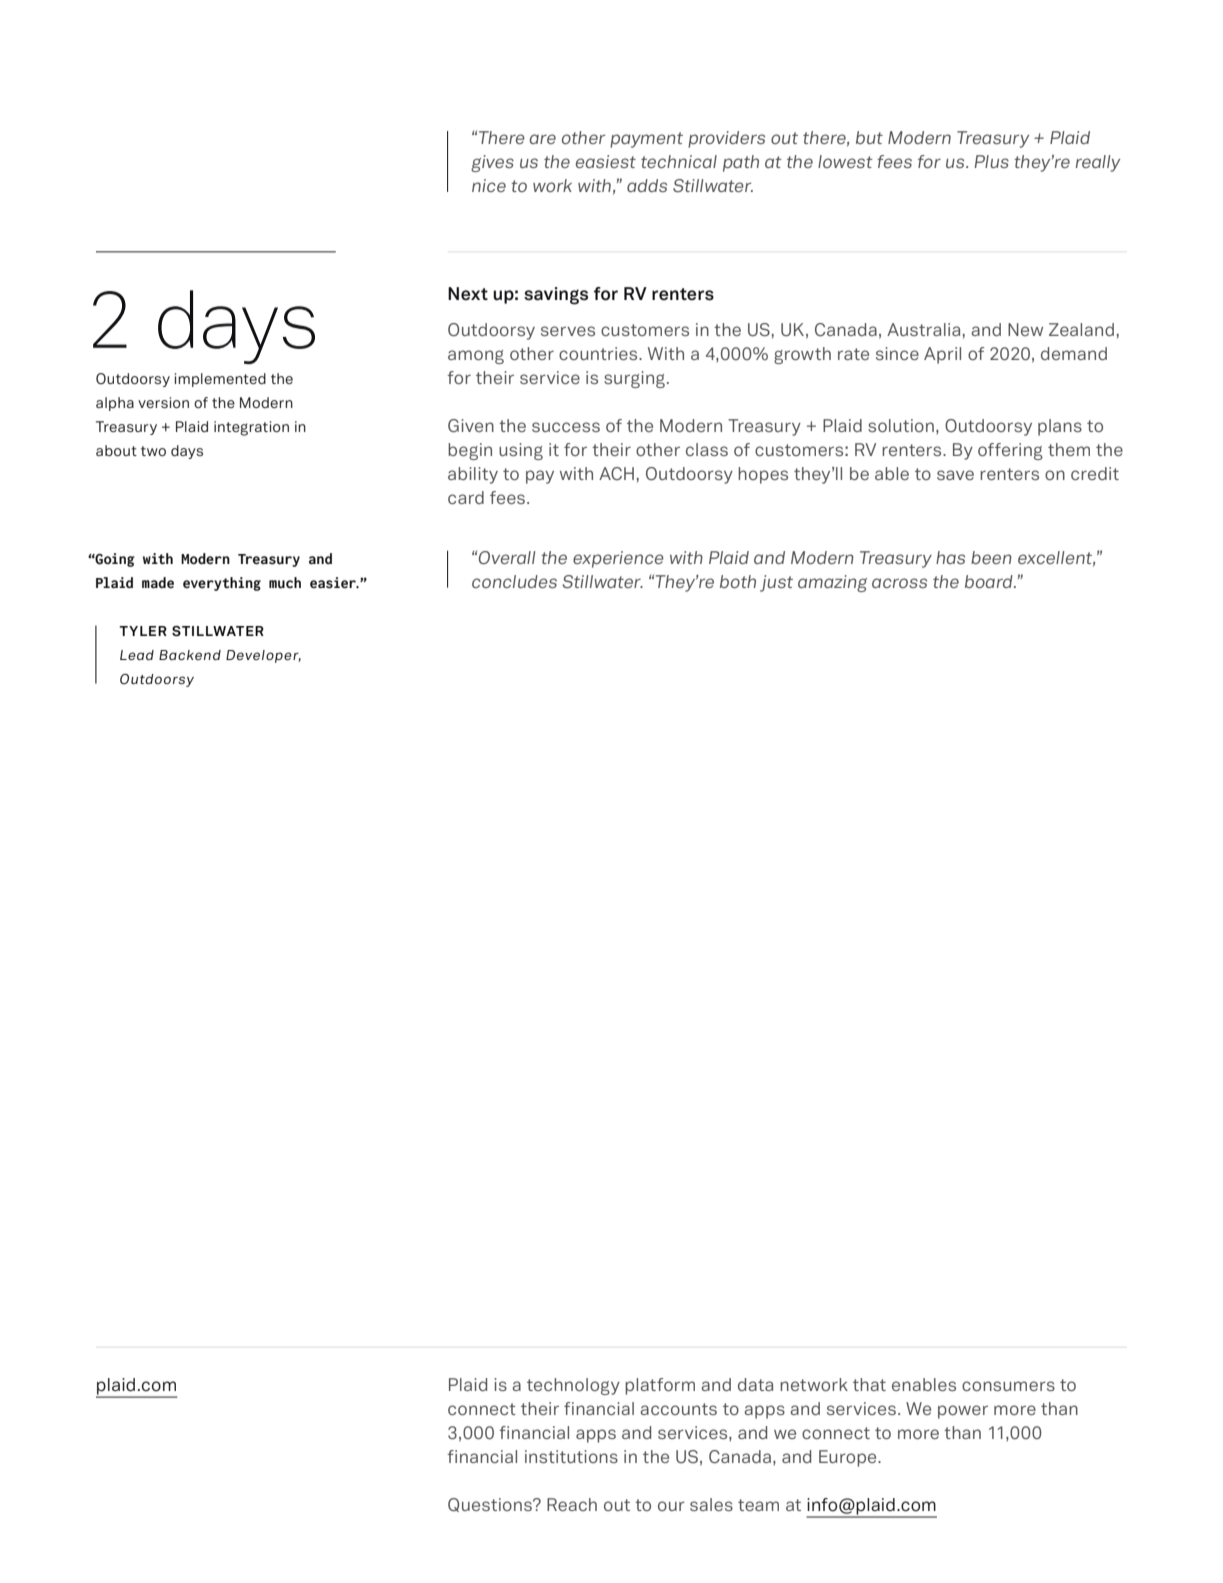  Describe the element at coordinates (990, 581) in the image. I see `board` at that location.
